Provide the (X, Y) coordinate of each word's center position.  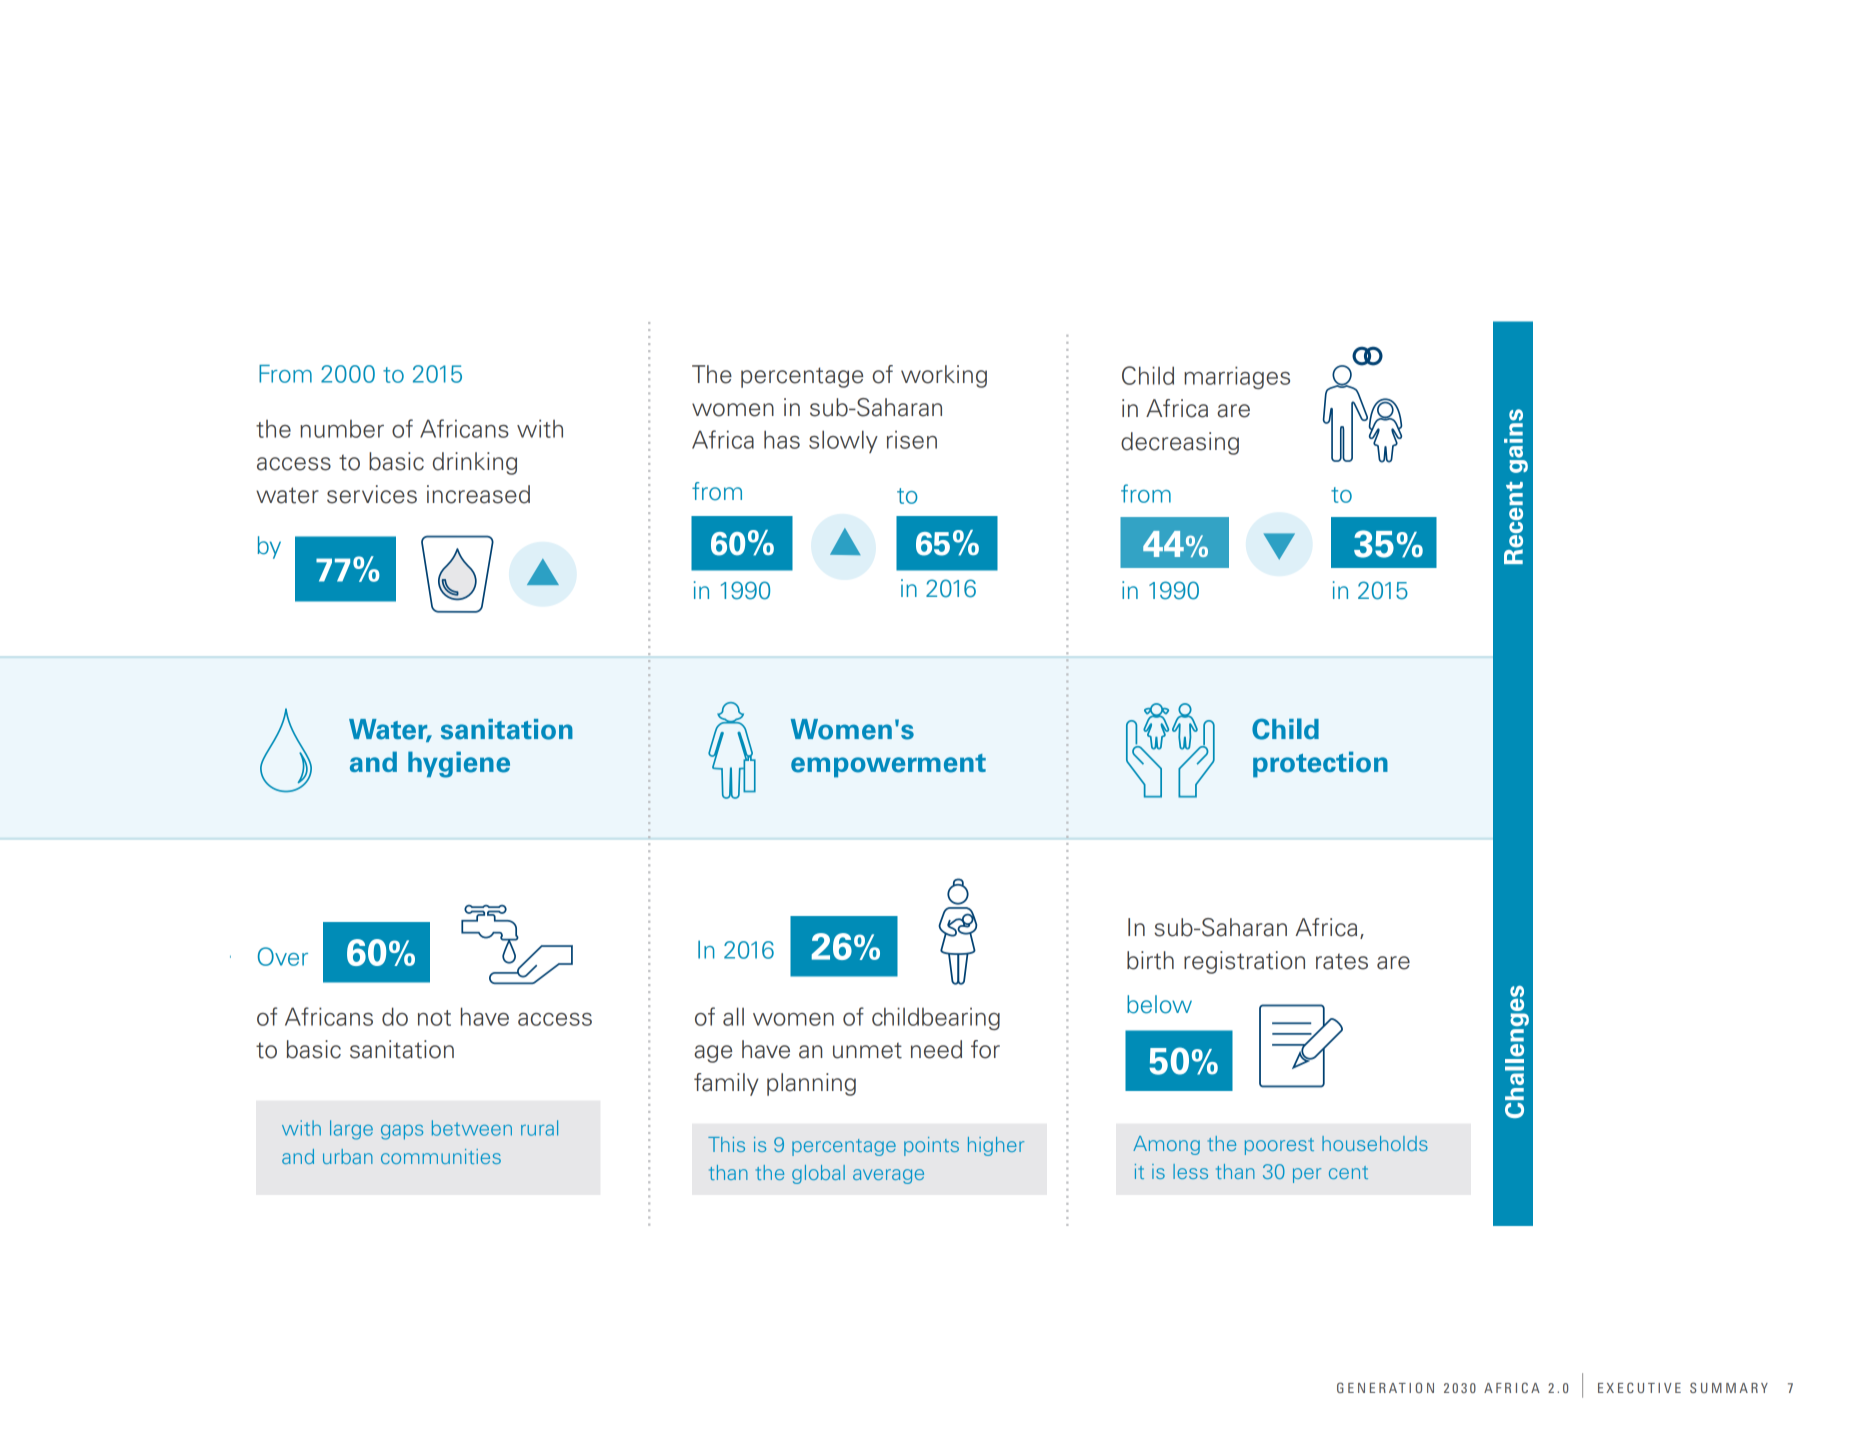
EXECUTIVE (1639, 1387)
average (888, 1176)
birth (1150, 960)
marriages (1237, 377)
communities (441, 1156)
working (944, 376)
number (342, 429)
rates (1342, 961)
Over (283, 956)
